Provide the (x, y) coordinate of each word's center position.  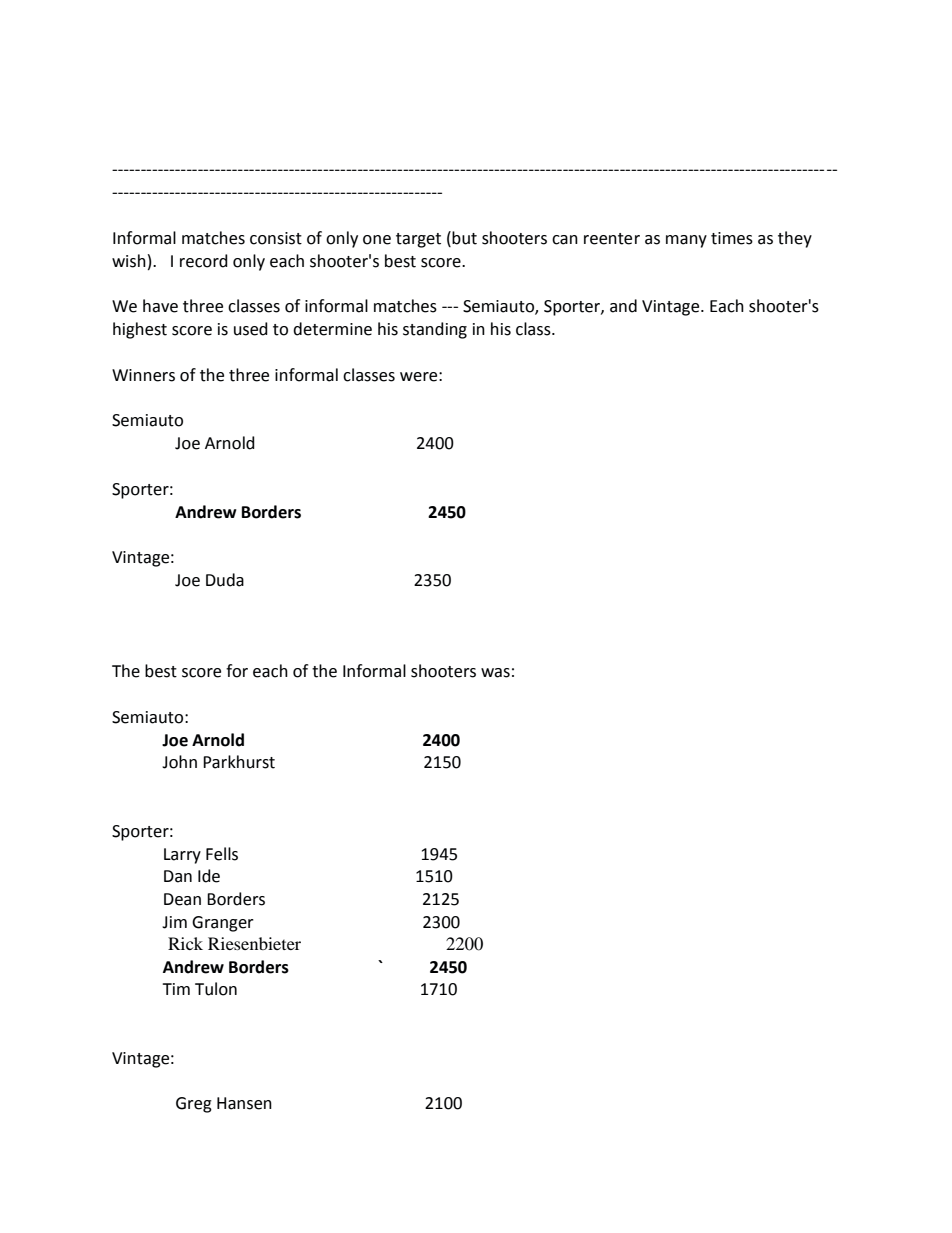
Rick (185, 943)
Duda (225, 580)
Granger (223, 924)
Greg (194, 1105)
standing (435, 330)
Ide (209, 876)
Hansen (244, 1103)
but (464, 238)
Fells (222, 854)
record (204, 261)
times (732, 238)
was (495, 673)
